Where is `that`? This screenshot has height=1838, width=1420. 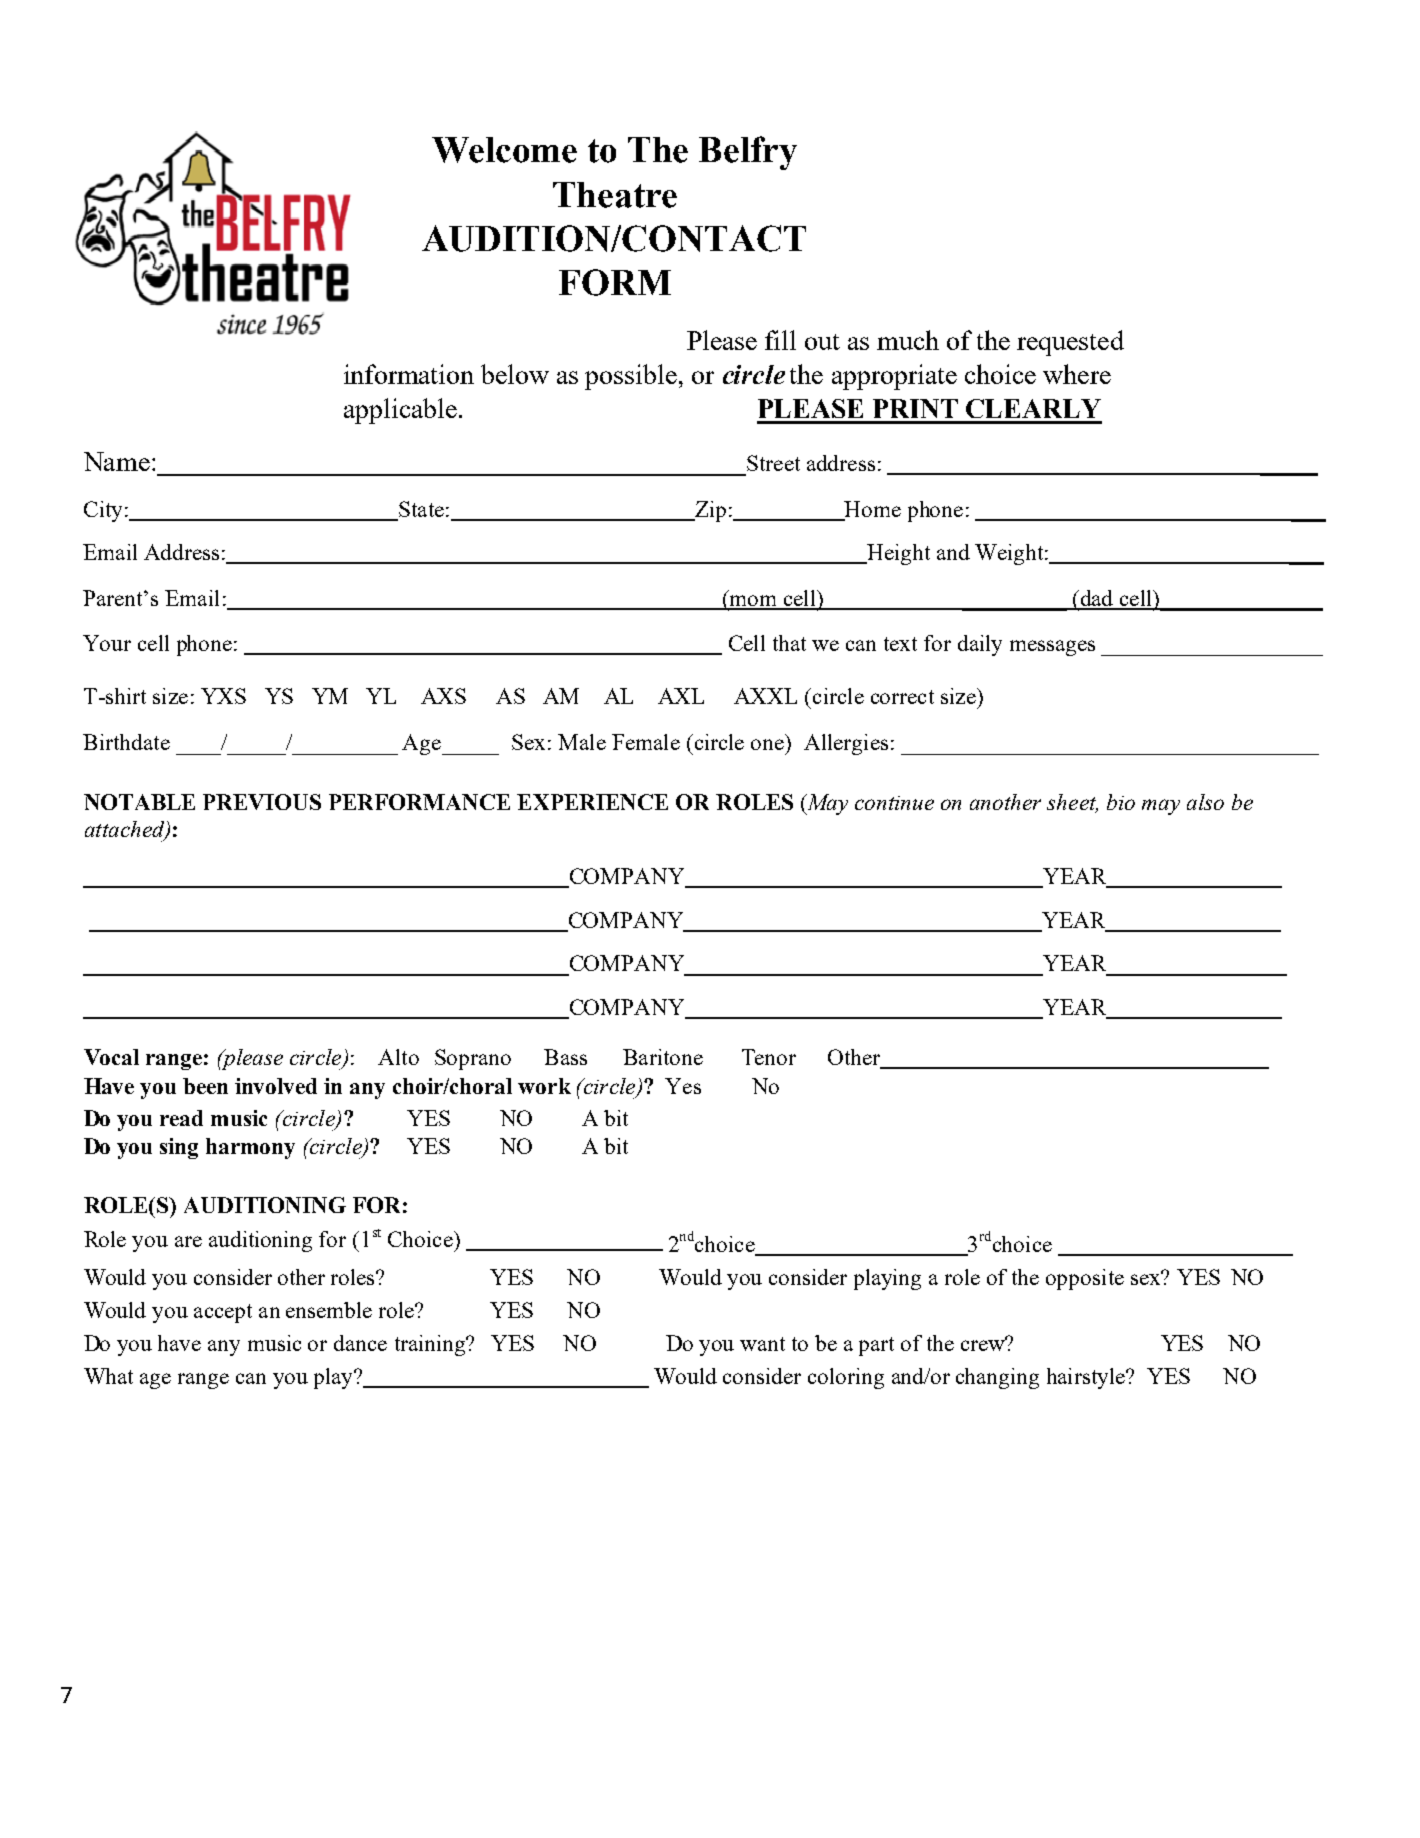 that is located at coordinates (789, 643).
